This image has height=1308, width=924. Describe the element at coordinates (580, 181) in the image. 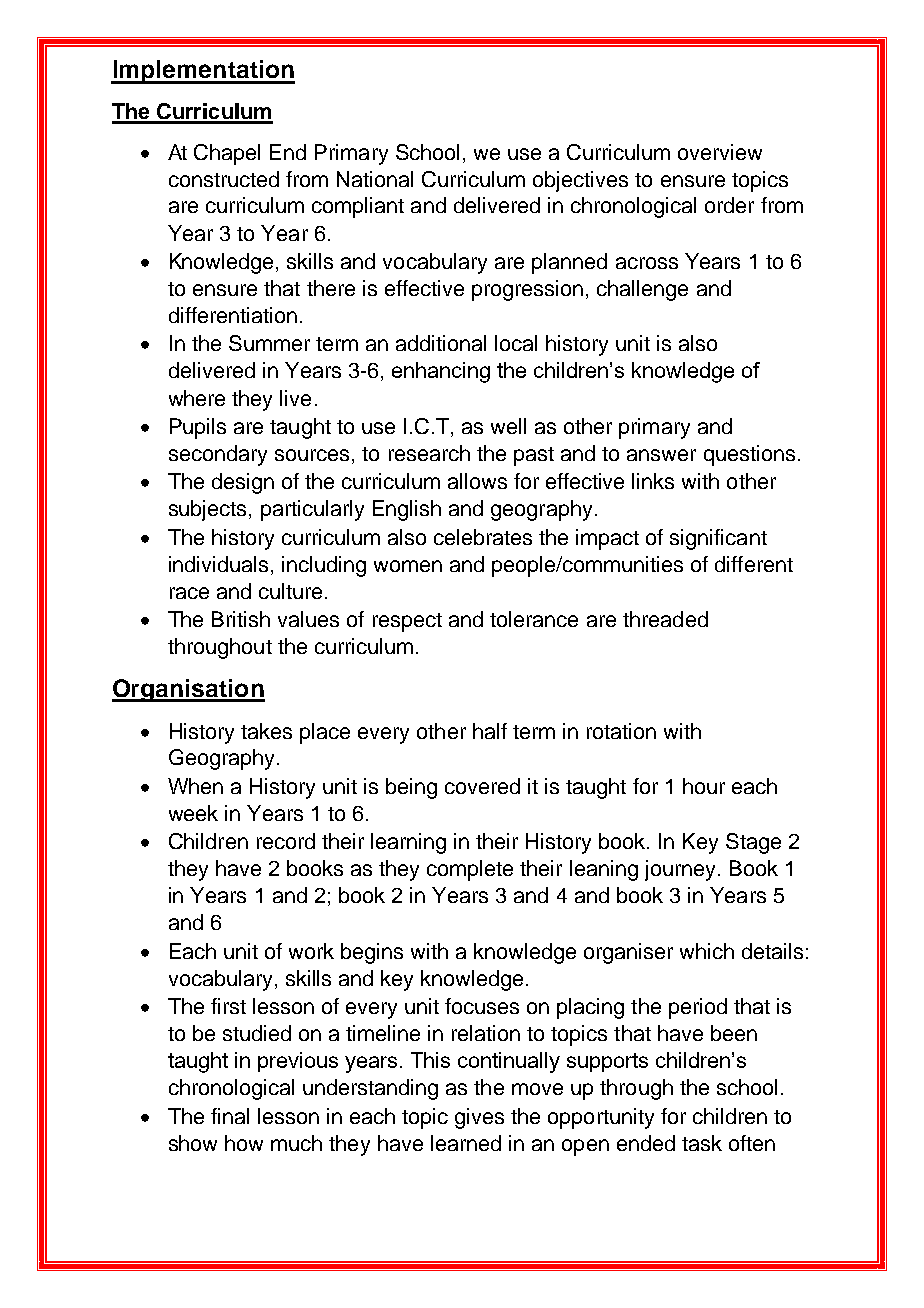

I see `objectives` at that location.
